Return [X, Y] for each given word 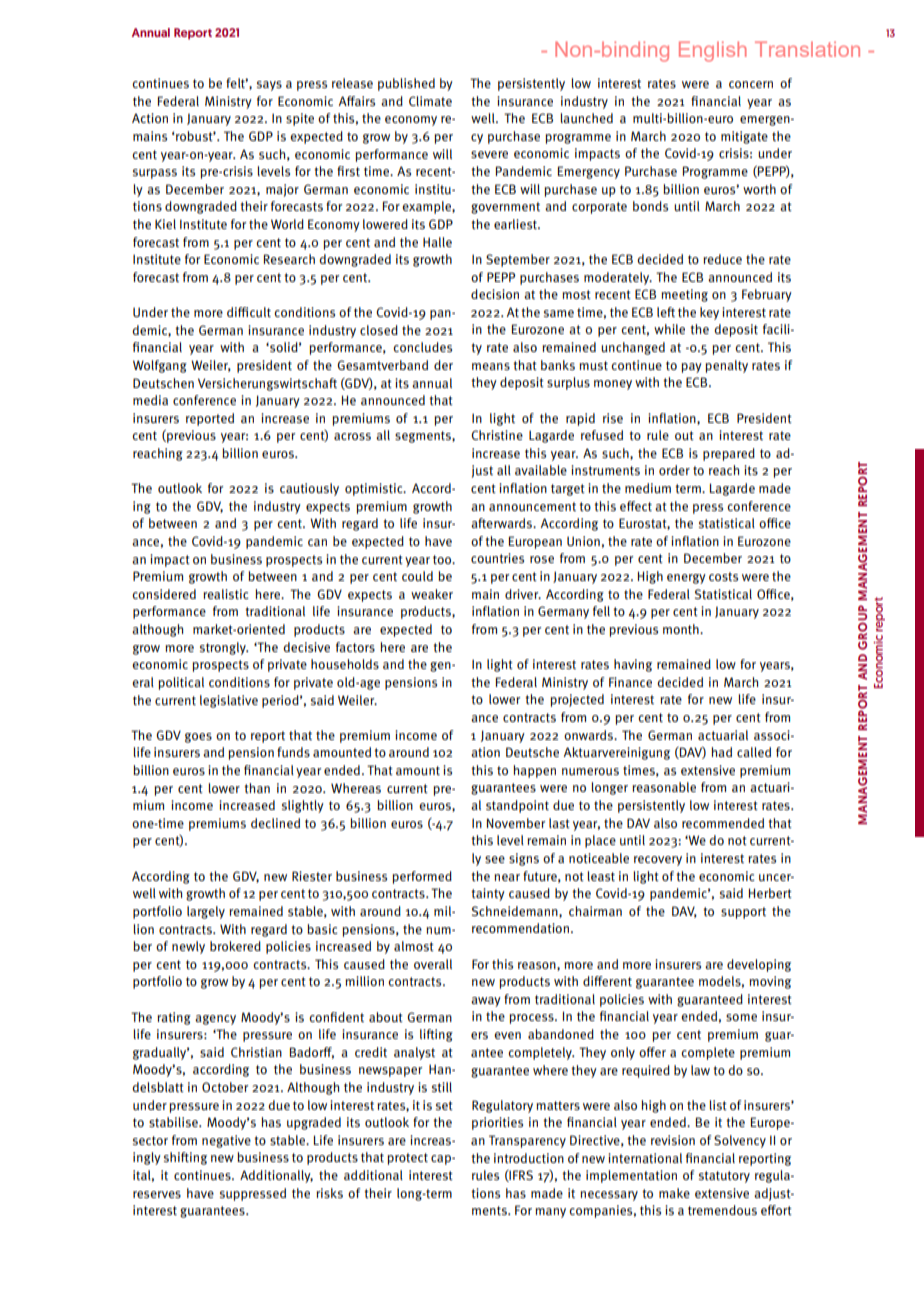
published [406, 84]
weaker [432, 594]
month [682, 629]
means [491, 366]
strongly [224, 648]
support [743, 913]
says [269, 86]
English [713, 51]
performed [422, 877]
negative [226, 1141]
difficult [249, 312]
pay [692, 368]
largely [206, 912]
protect [408, 1159]
